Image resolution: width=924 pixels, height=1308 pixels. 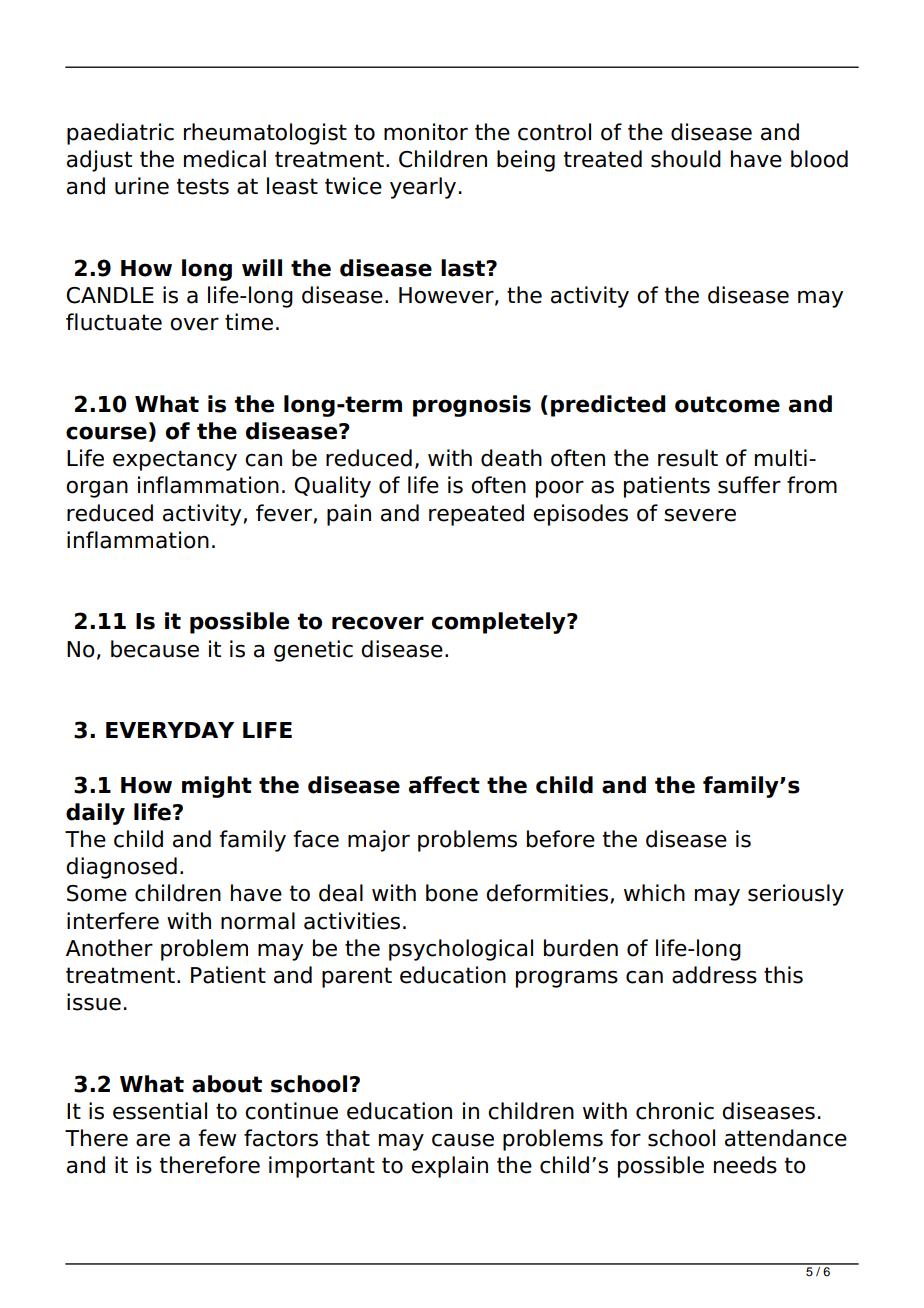 I want to click on few, so click(x=217, y=1138).
